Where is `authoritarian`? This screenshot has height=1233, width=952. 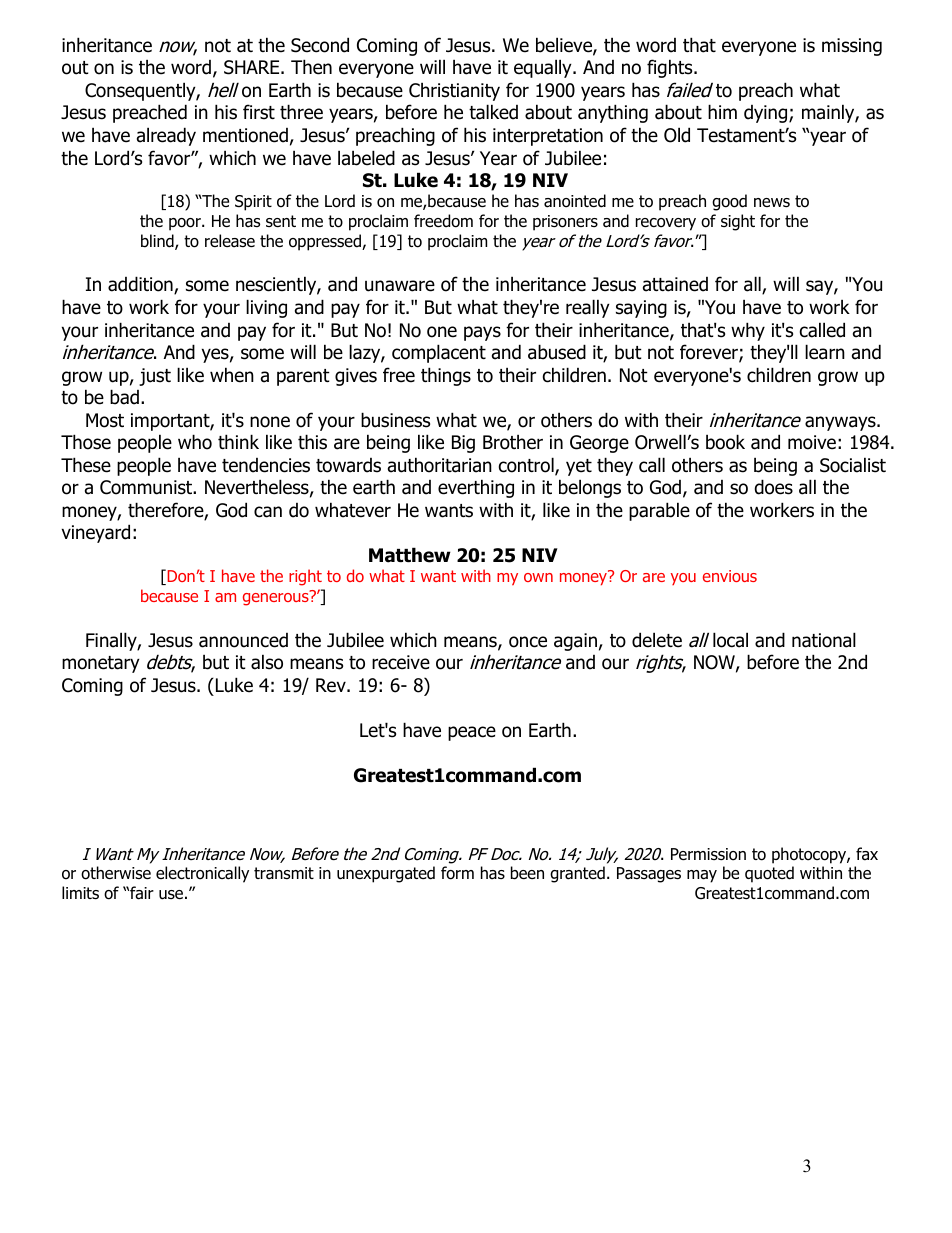 authoritarian is located at coordinates (440, 465).
